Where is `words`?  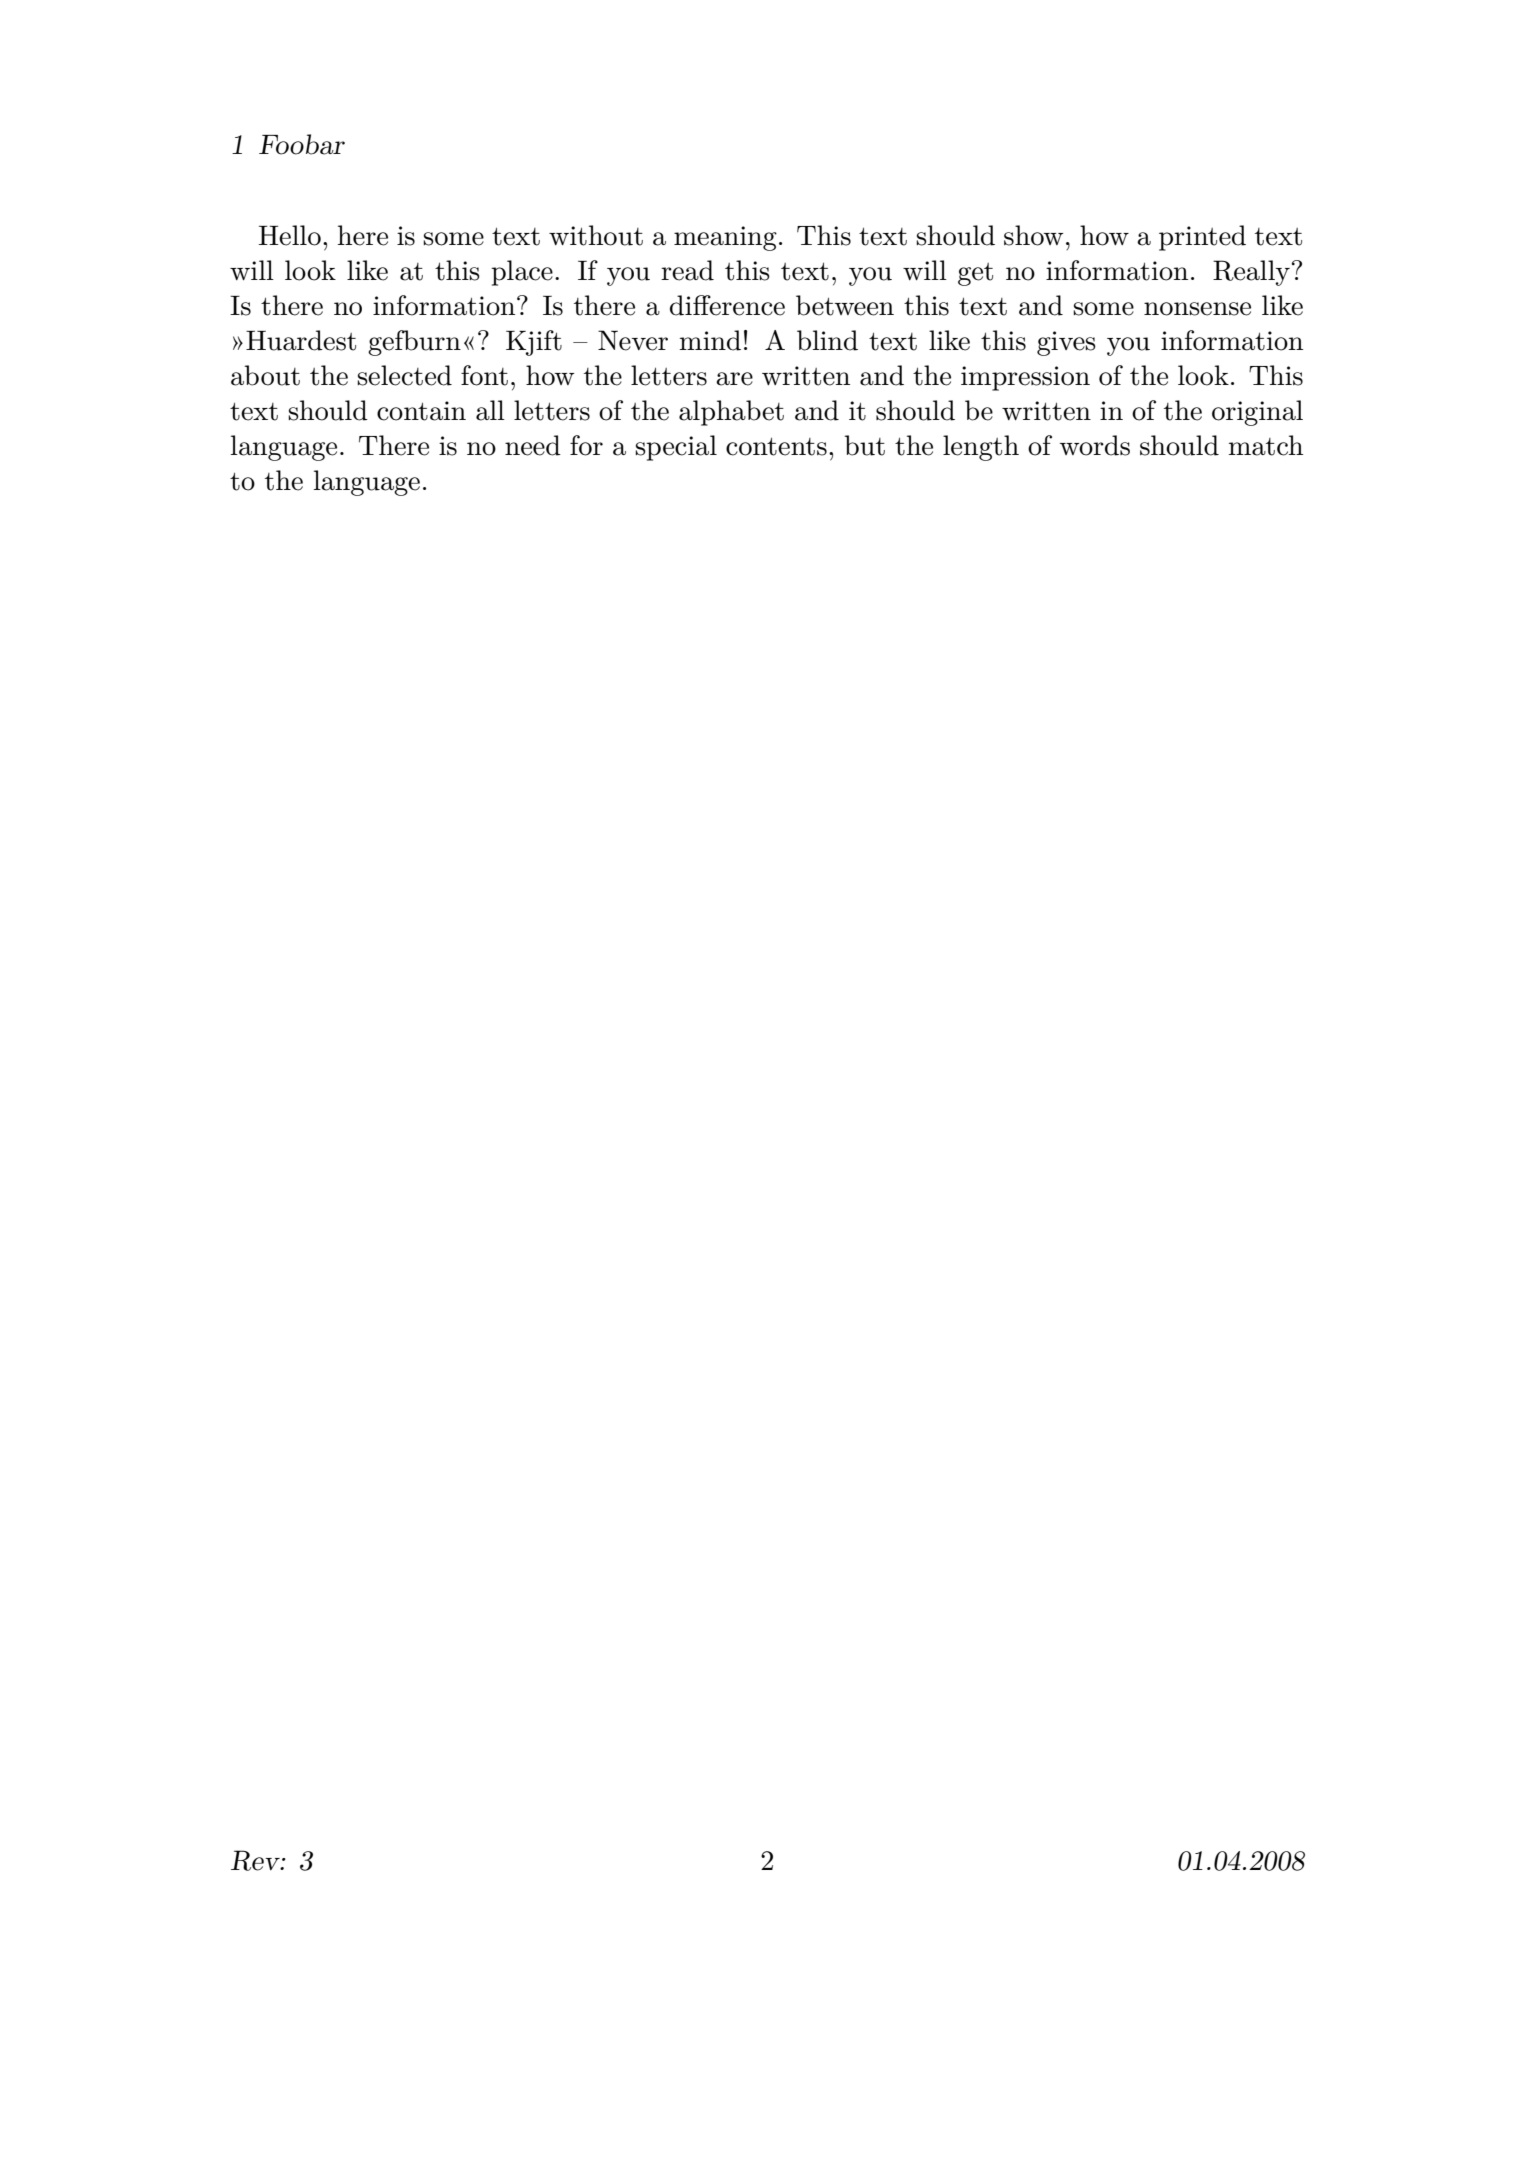 words is located at coordinates (1094, 445).
